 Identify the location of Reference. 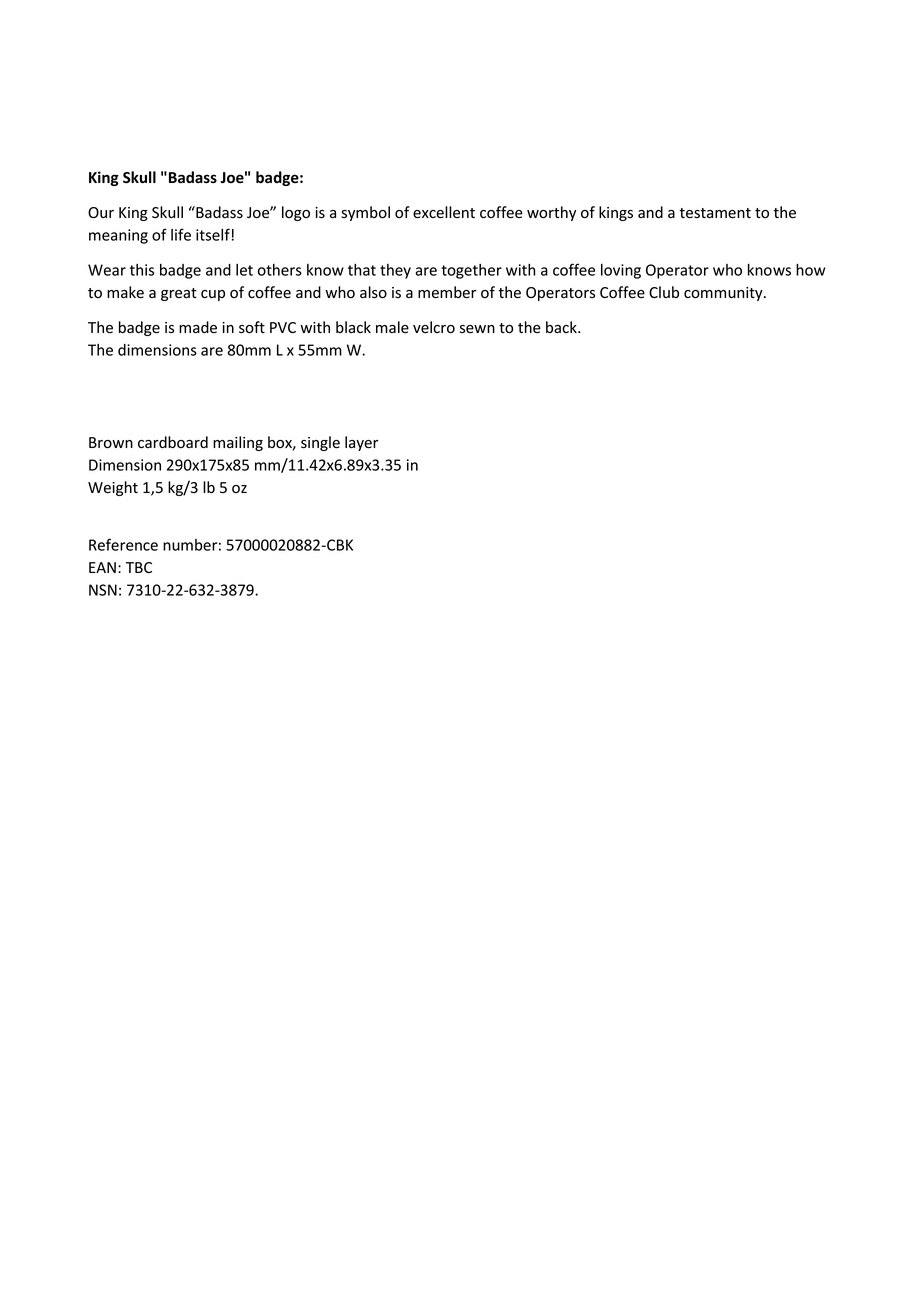
(123, 544).
